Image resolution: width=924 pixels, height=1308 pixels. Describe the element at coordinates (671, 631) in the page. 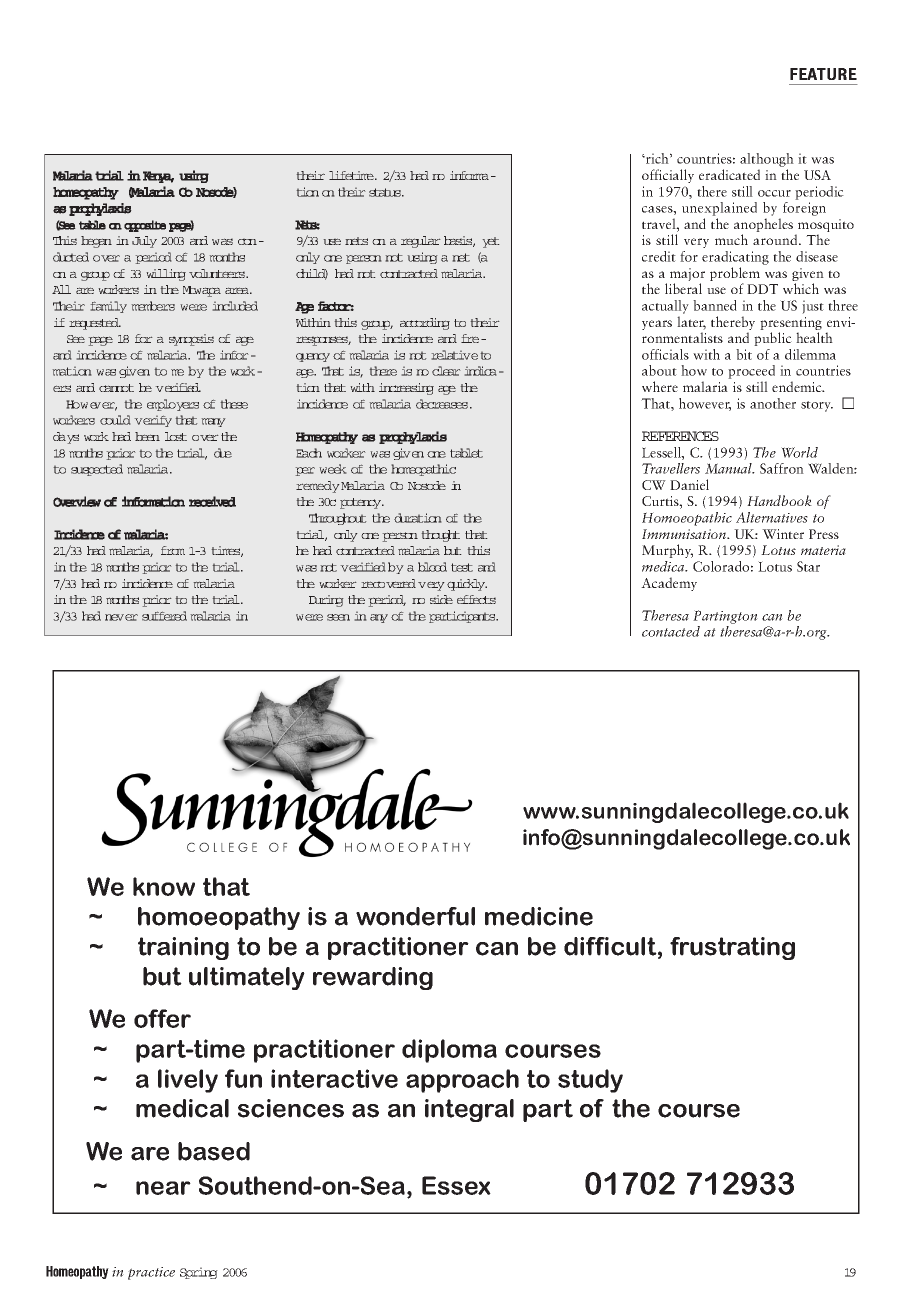

I see `contacted` at that location.
